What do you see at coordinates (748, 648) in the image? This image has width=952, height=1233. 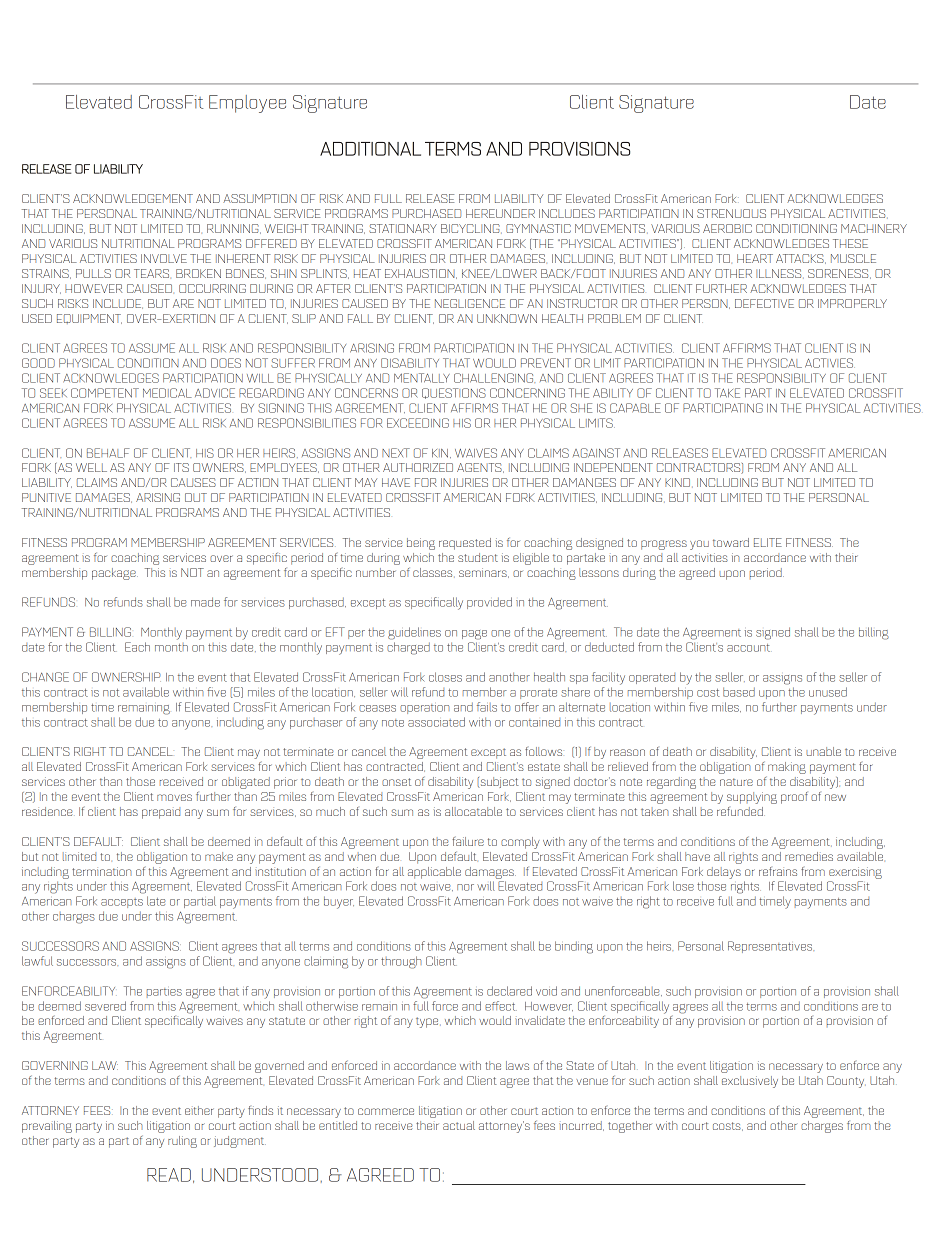 I see `account` at bounding box center [748, 648].
